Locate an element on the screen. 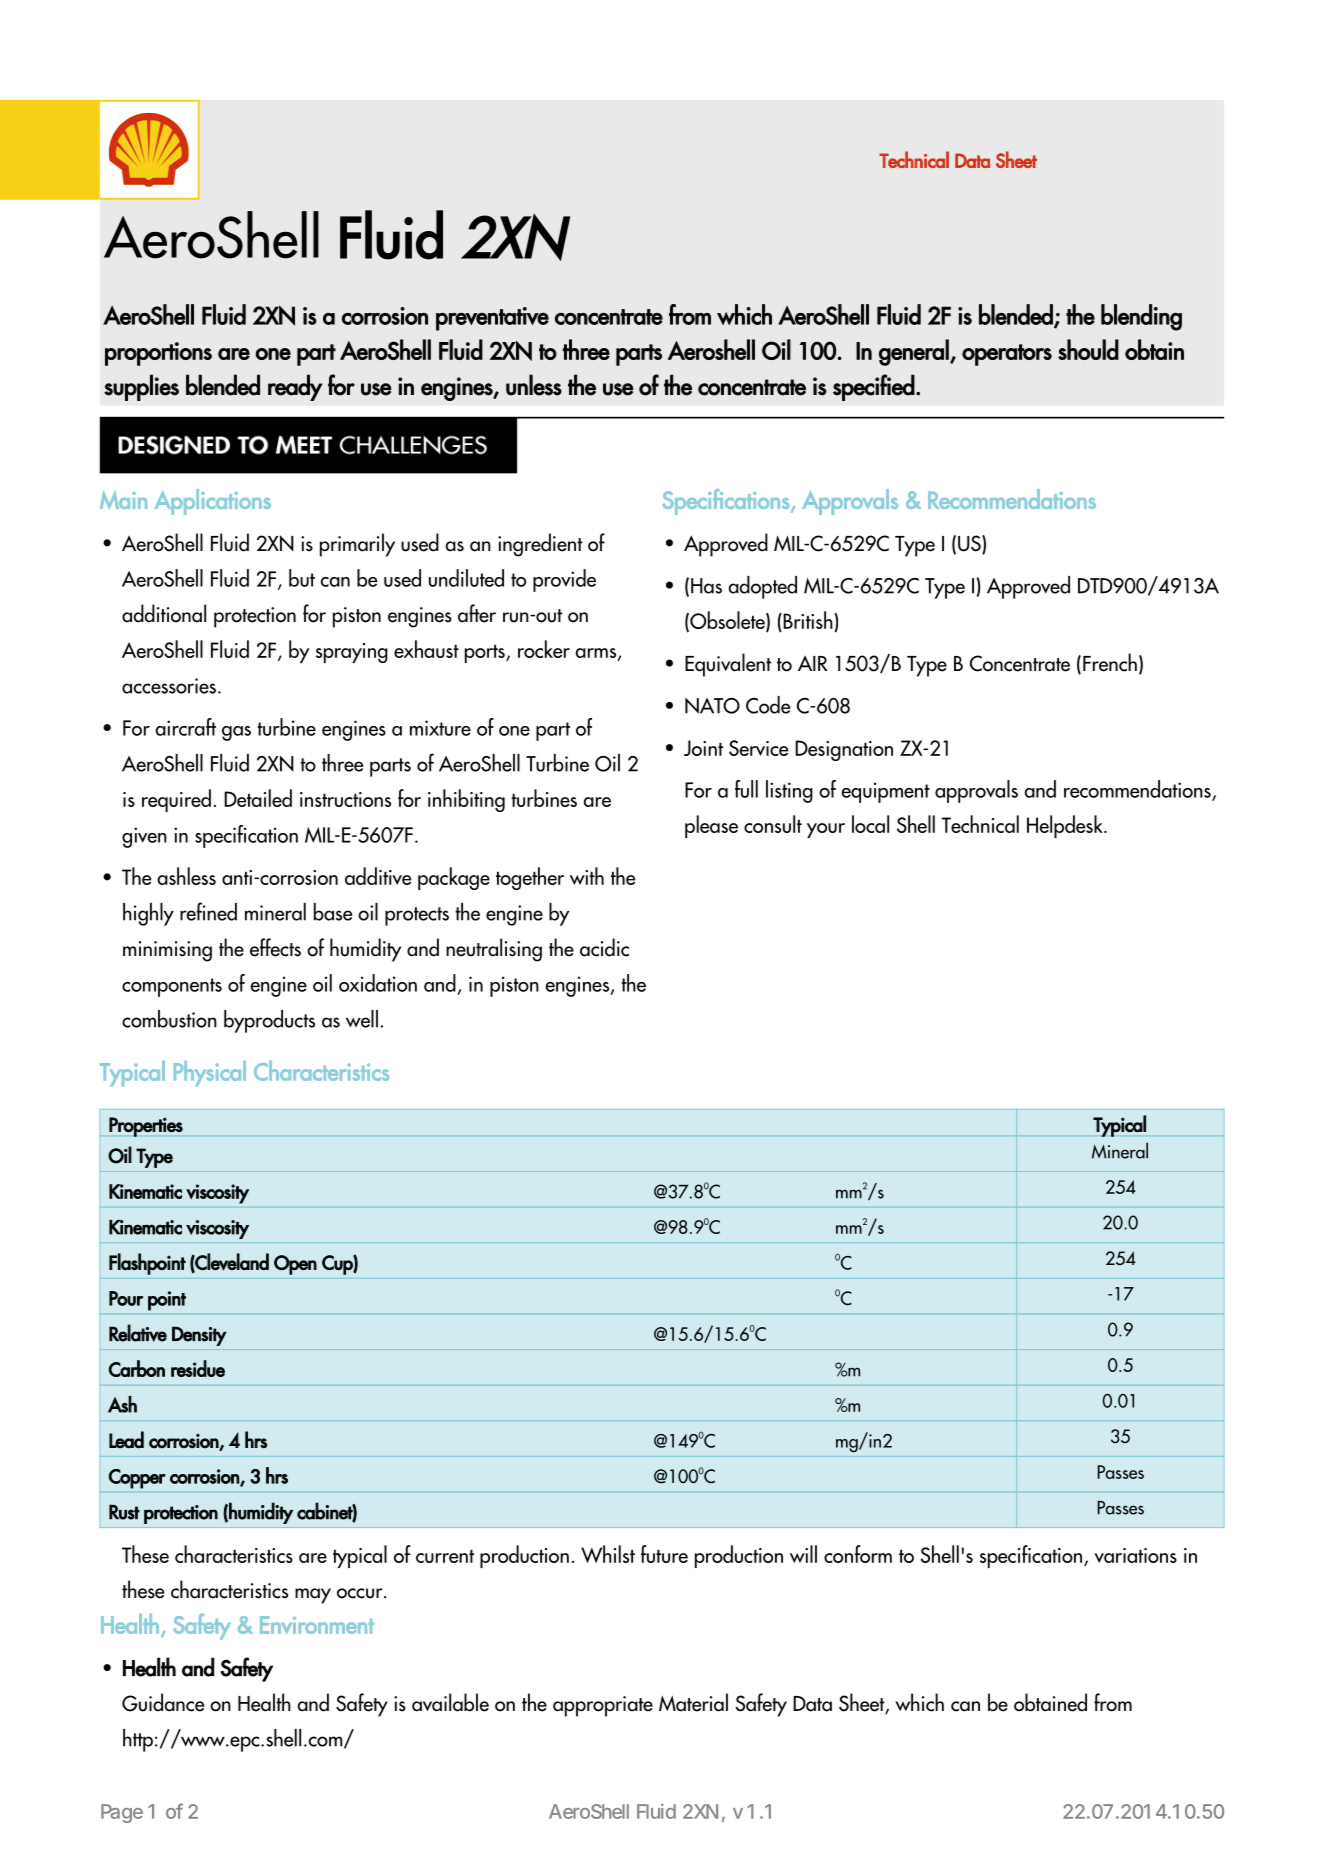 The width and height of the screenshot is (1324, 1874). acidic is located at coordinates (604, 947).
